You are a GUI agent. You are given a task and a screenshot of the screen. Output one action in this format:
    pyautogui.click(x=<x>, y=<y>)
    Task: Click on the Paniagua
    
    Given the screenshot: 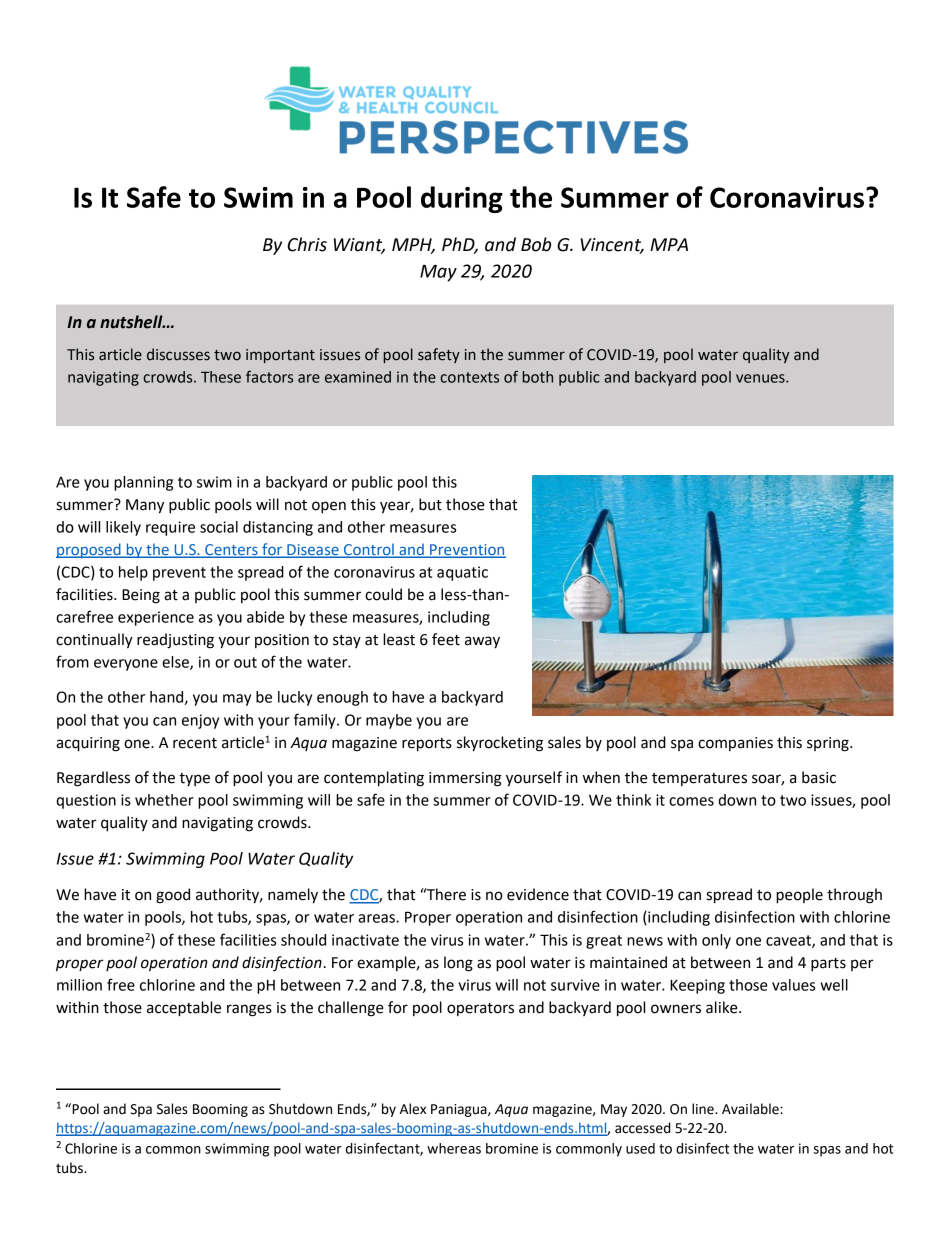 What is the action you would take?
    pyautogui.click(x=460, y=1110)
